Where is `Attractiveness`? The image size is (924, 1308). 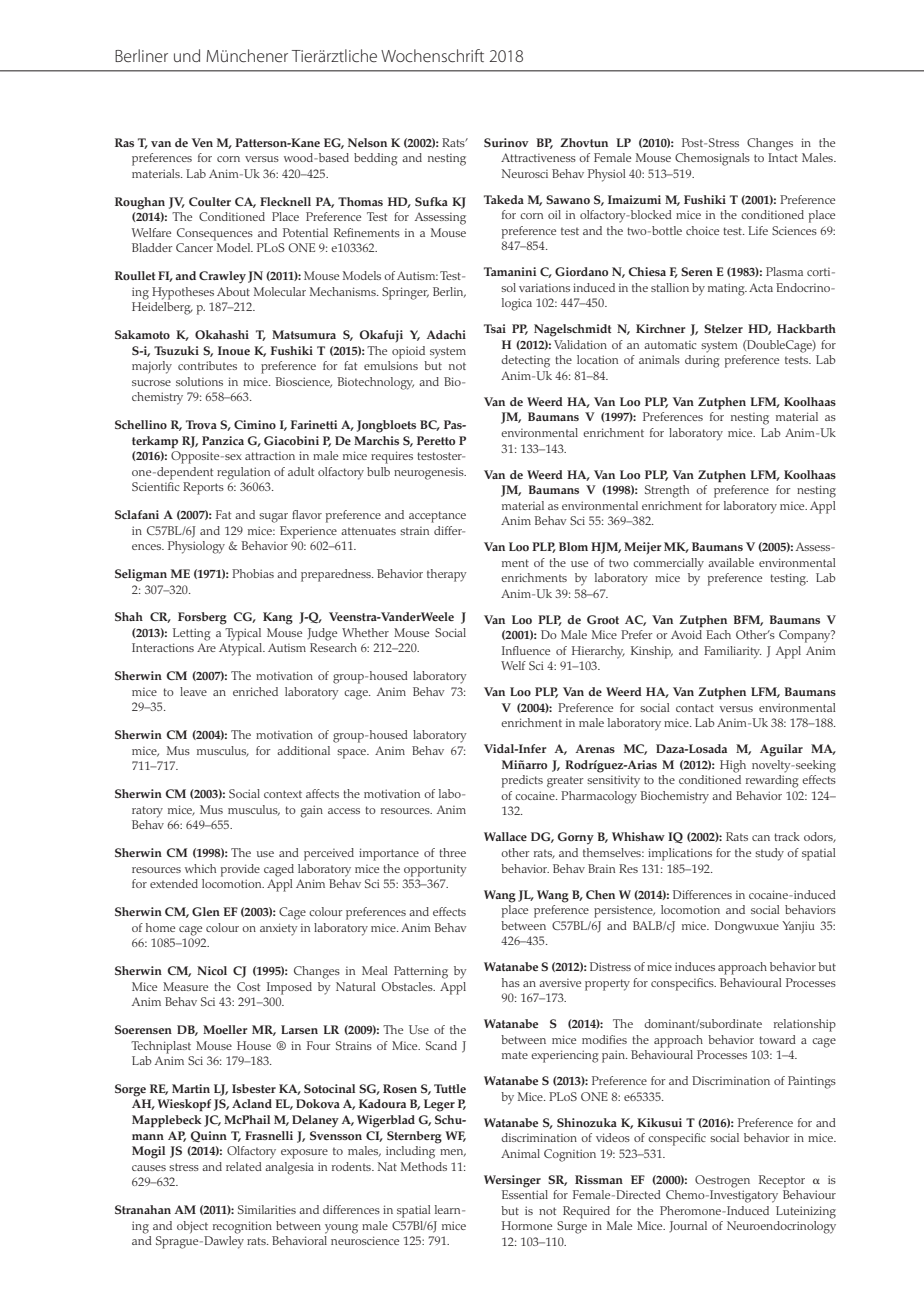 Attractiveness is located at coordinates (538, 157).
